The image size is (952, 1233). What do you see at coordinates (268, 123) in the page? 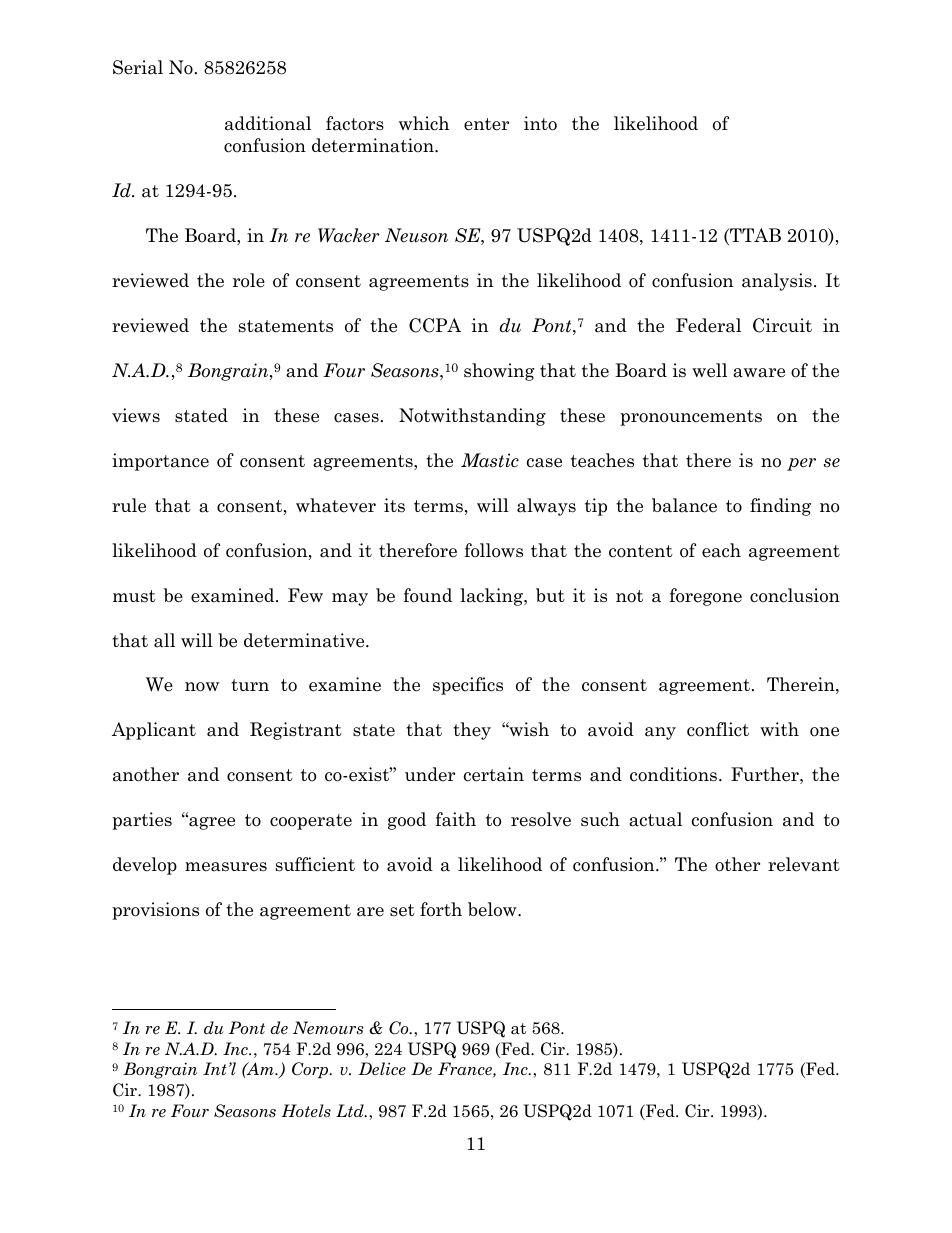
I see `additional` at bounding box center [268, 123].
